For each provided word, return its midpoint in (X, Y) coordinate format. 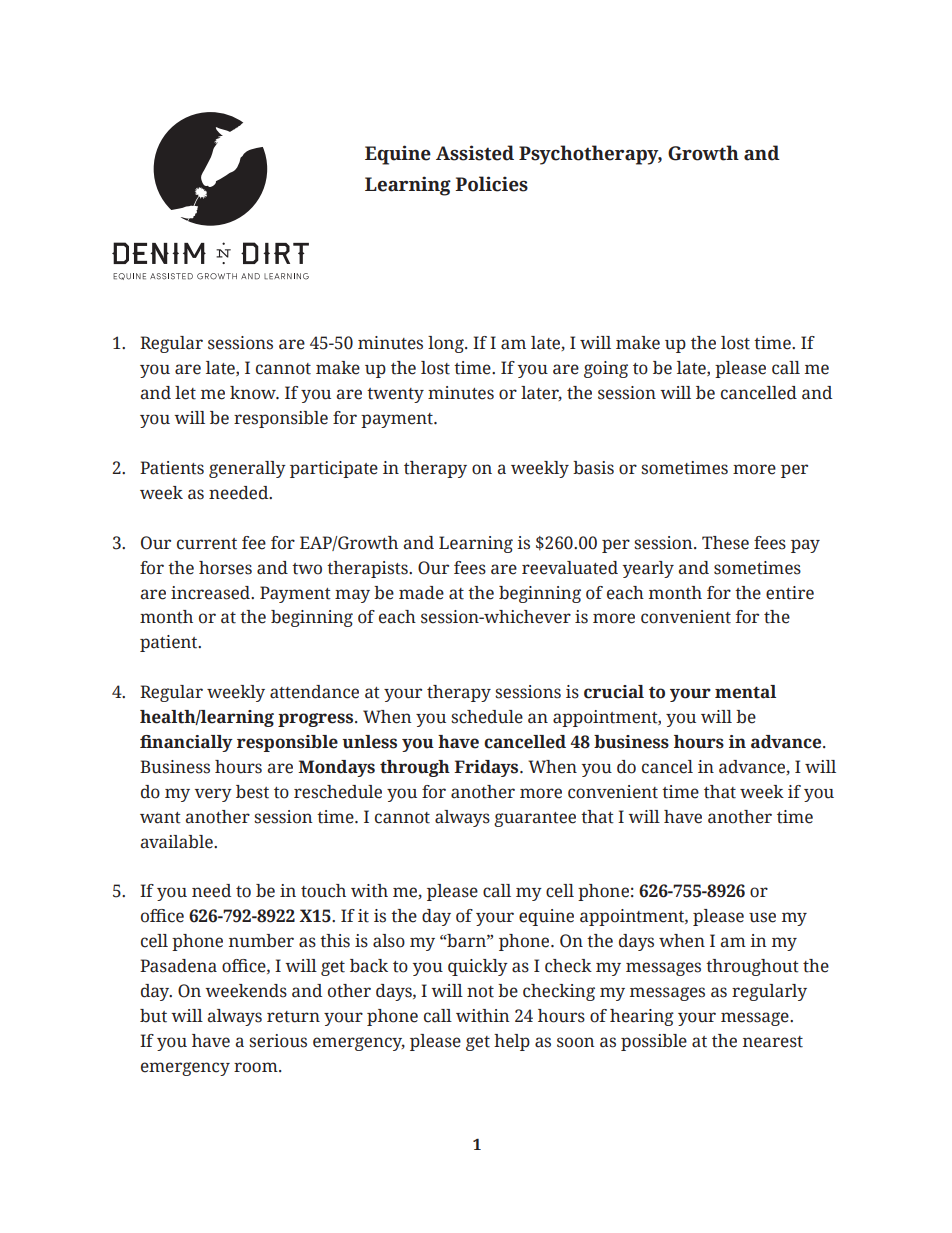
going (606, 369)
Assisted (475, 153)
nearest (773, 1042)
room (257, 1067)
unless (369, 742)
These (725, 543)
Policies (491, 184)
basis (593, 468)
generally (247, 469)
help (512, 1042)
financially (186, 743)
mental (745, 692)
